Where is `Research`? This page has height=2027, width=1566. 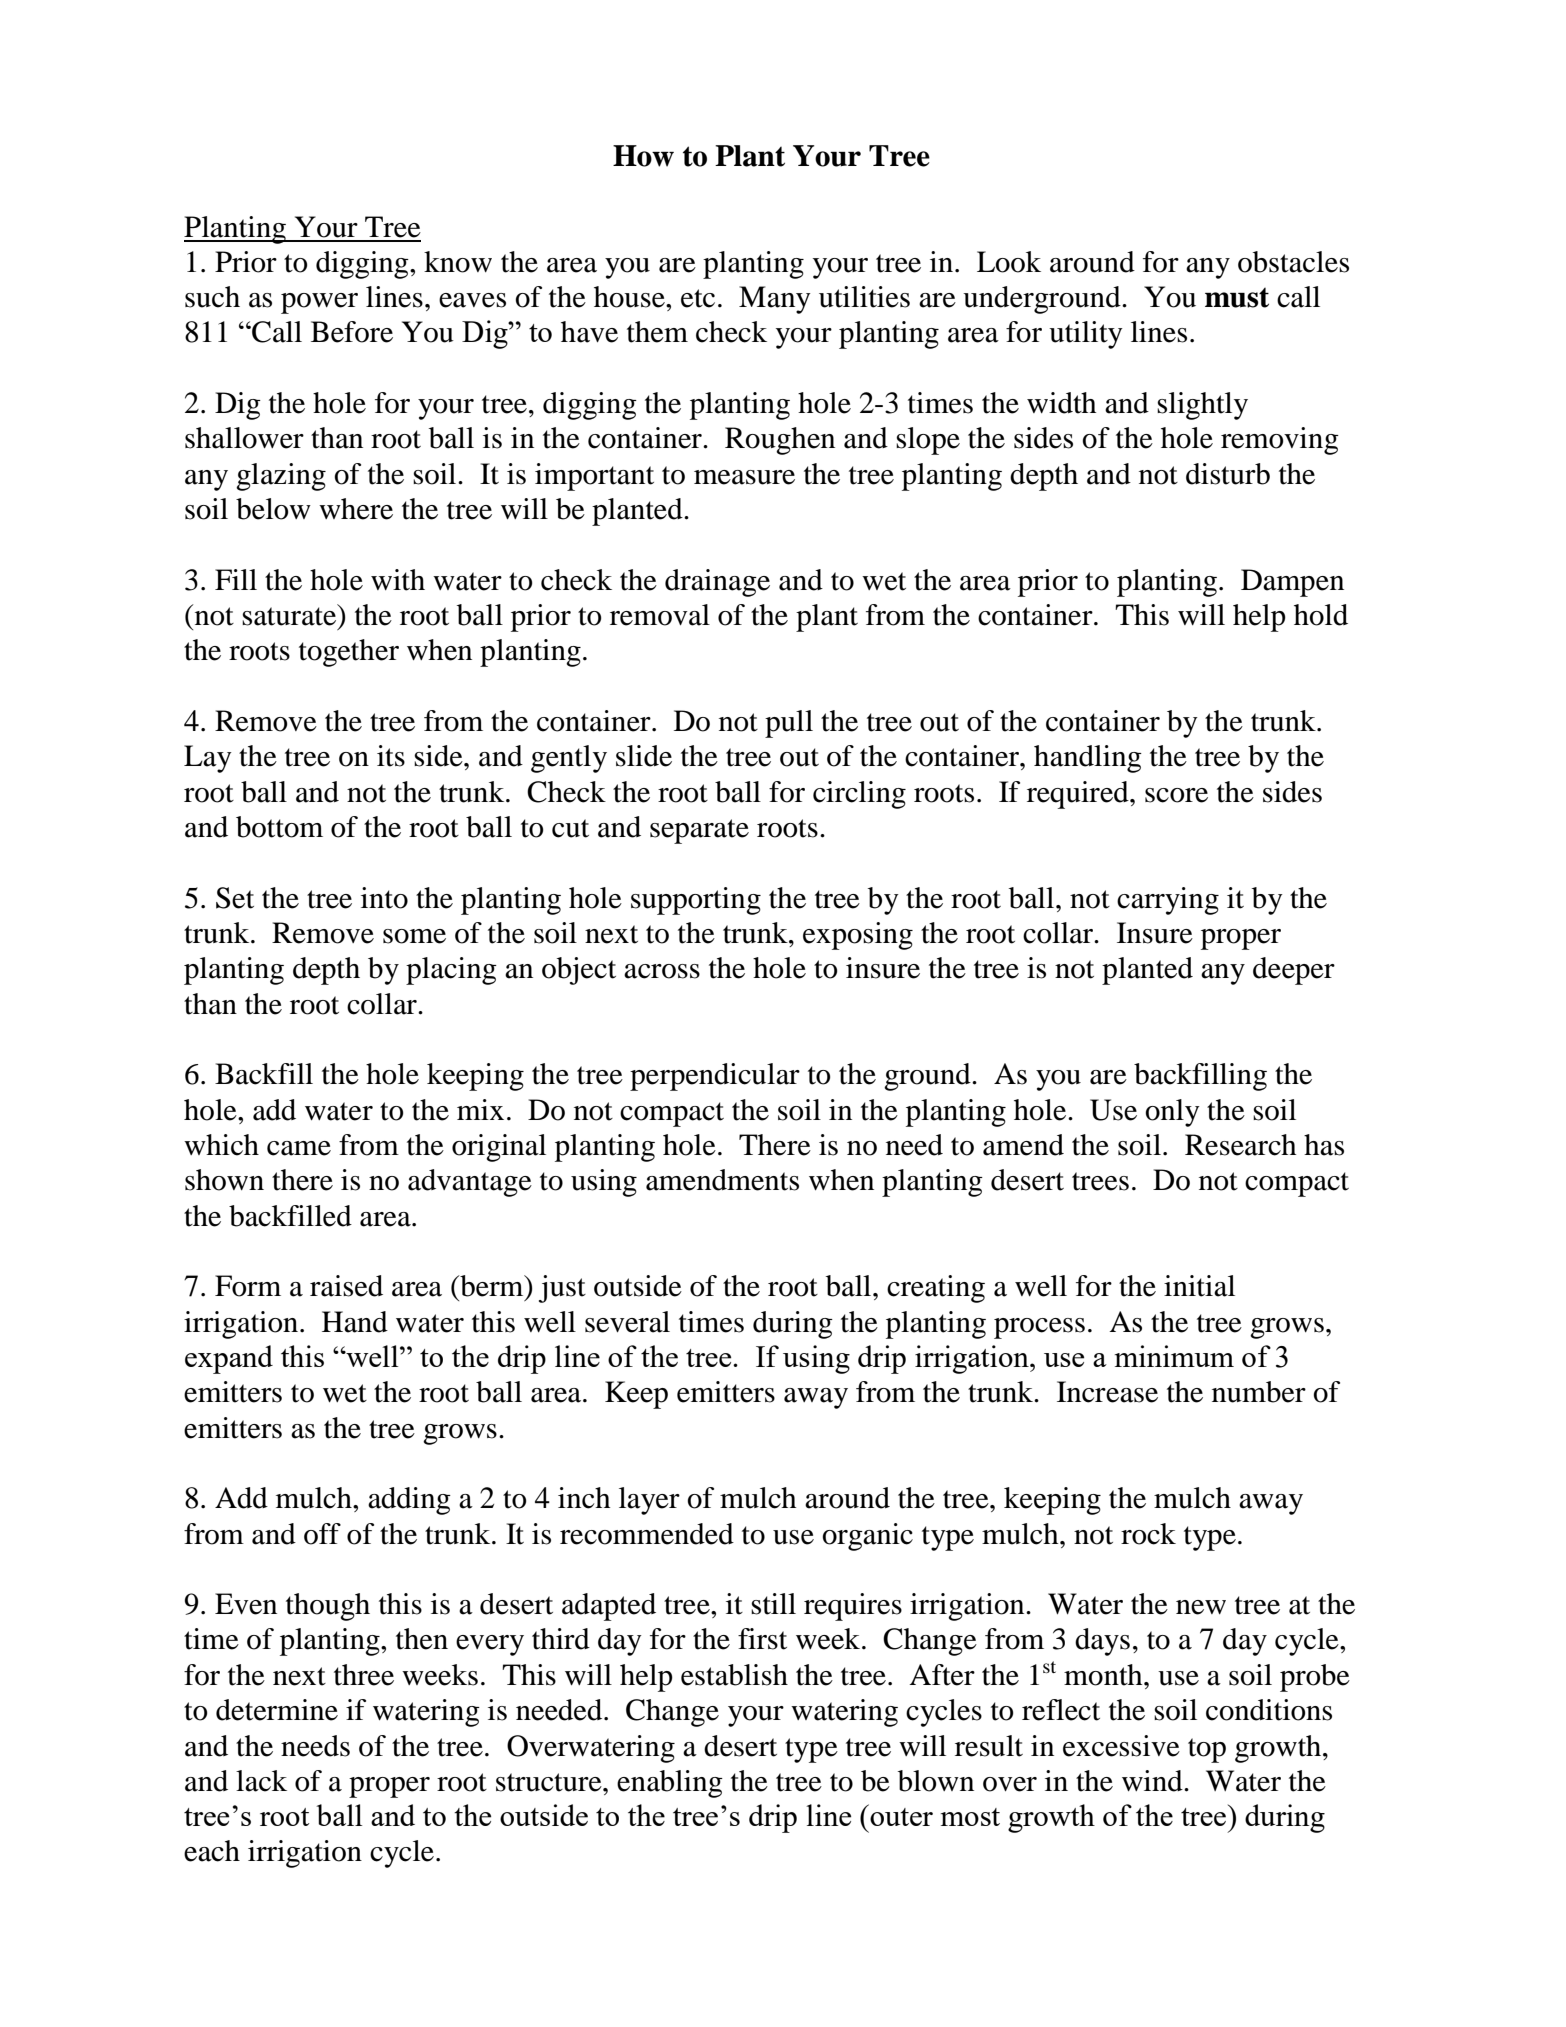 Research is located at coordinates (1240, 1145).
